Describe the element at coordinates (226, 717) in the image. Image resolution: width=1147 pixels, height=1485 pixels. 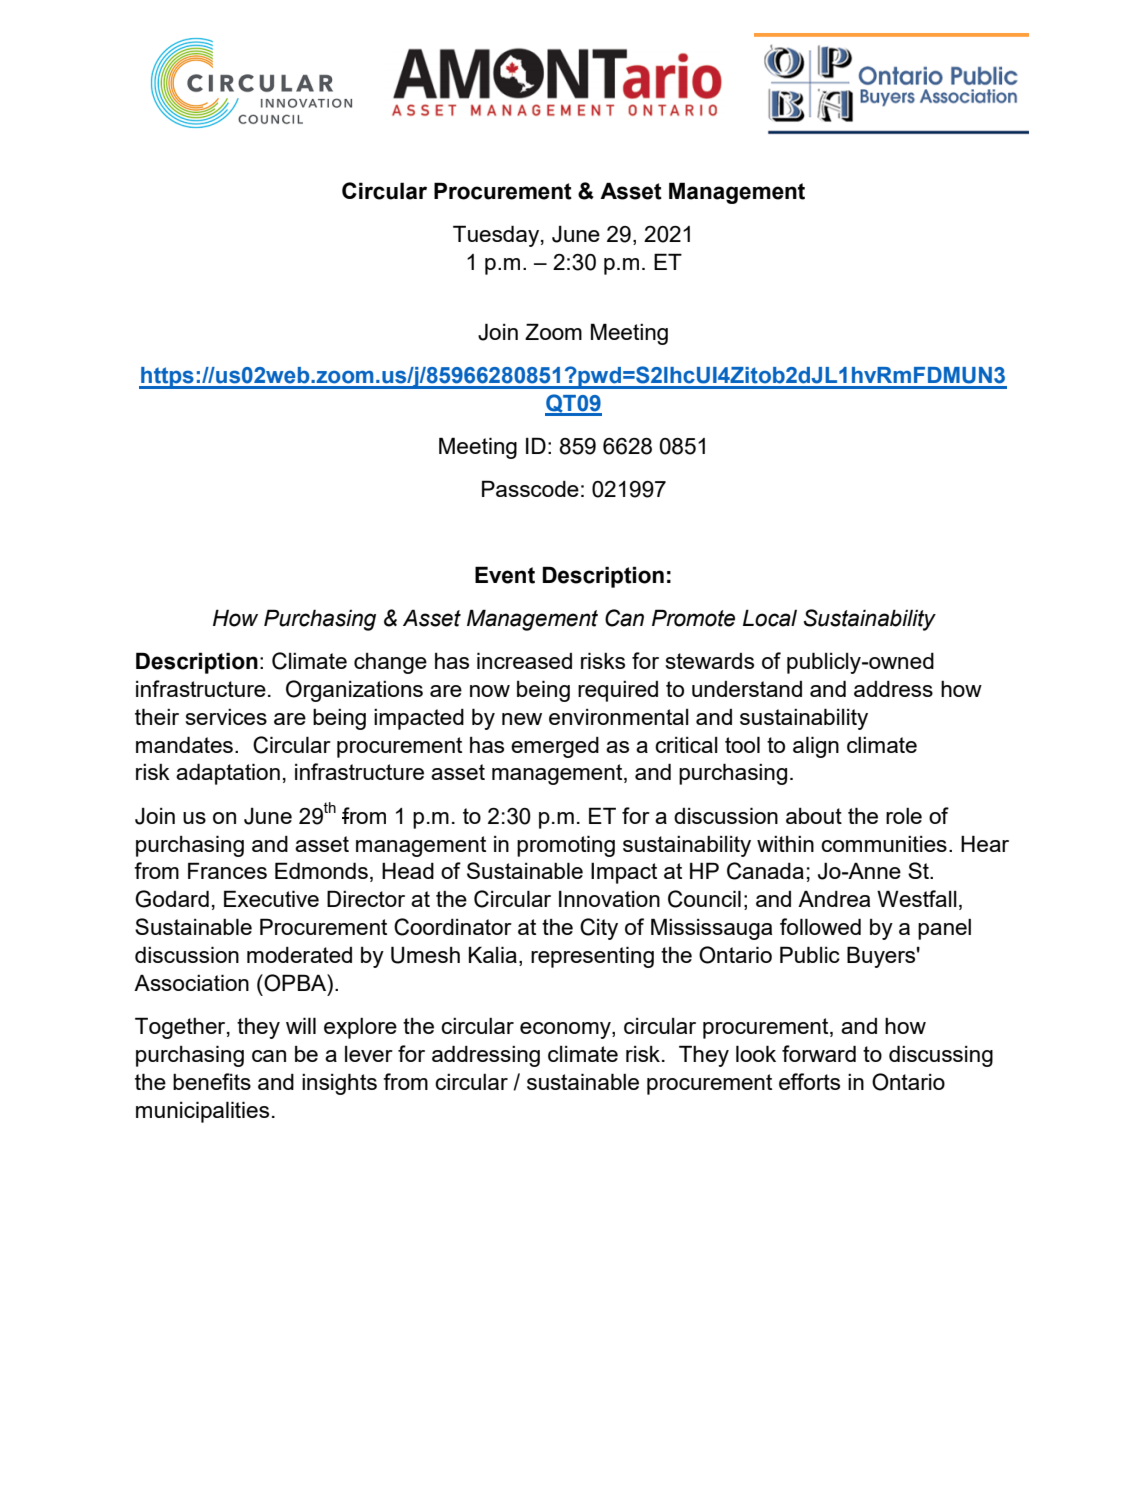
I see `services` at that location.
